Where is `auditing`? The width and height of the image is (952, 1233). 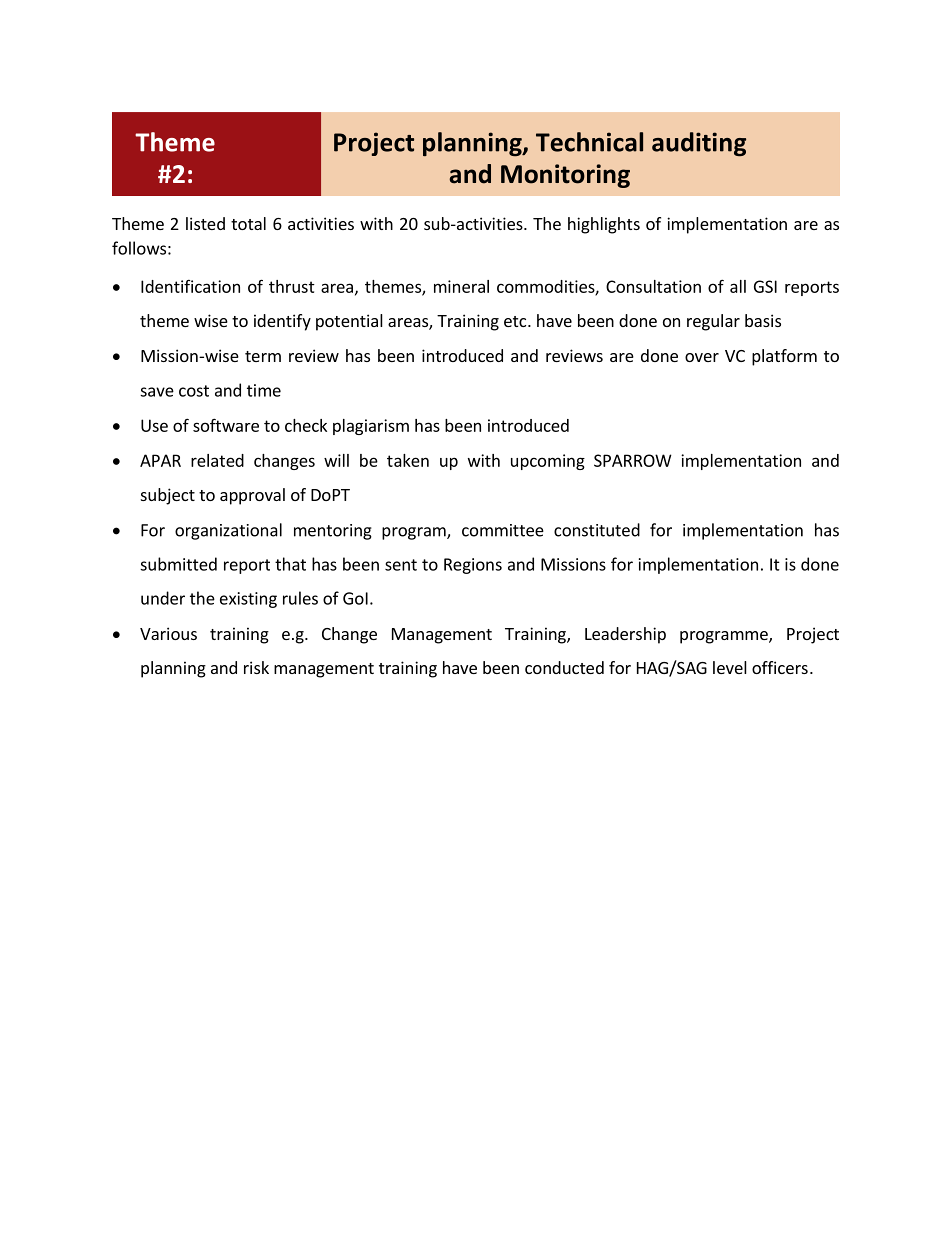
auditing is located at coordinates (699, 144).
